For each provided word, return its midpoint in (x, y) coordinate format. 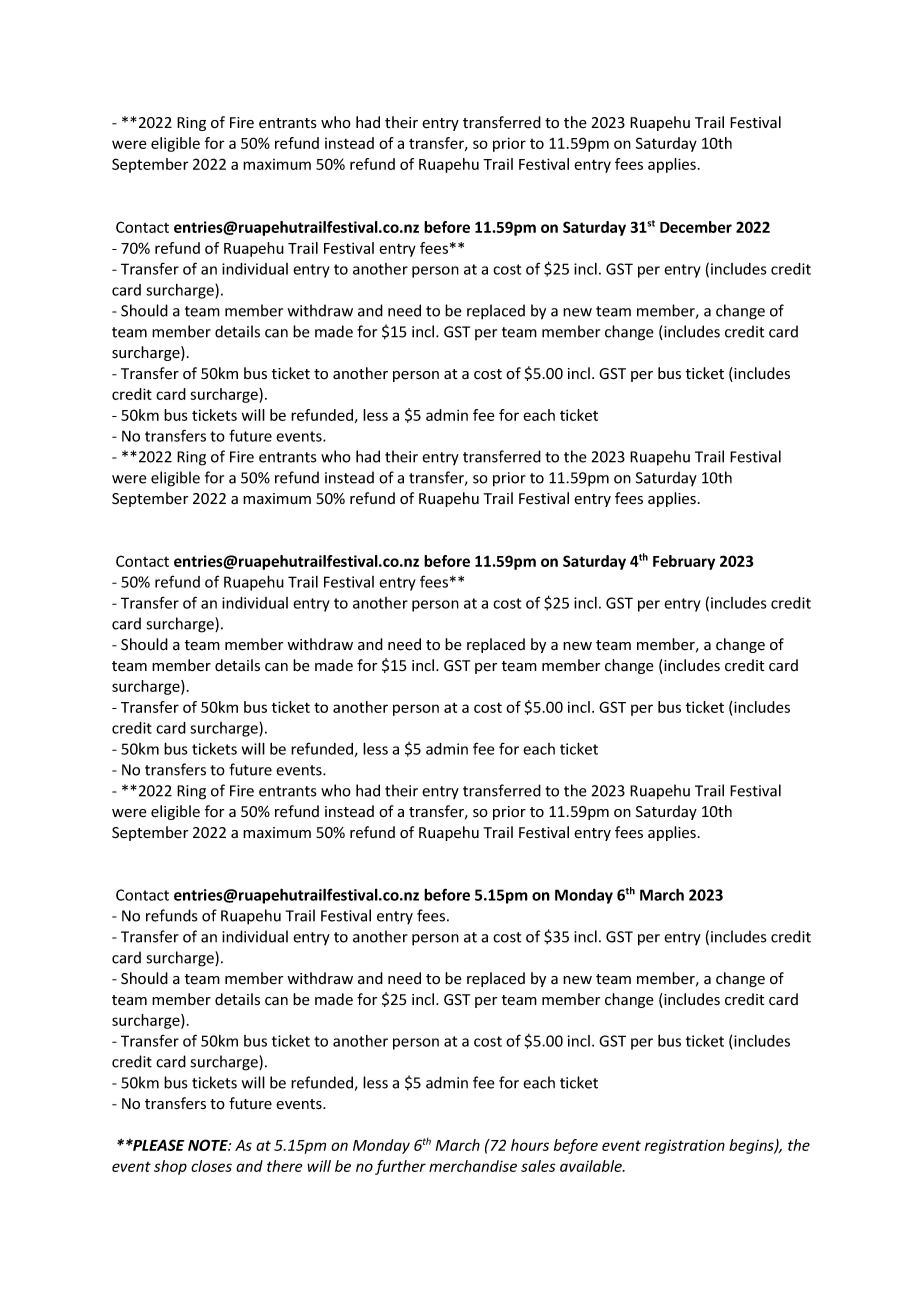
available (592, 1166)
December (696, 227)
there (285, 1166)
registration (685, 1146)
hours (530, 1145)
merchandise (473, 1166)
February (684, 562)
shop (170, 1167)
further (400, 1167)
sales (538, 1166)
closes (211, 1166)
